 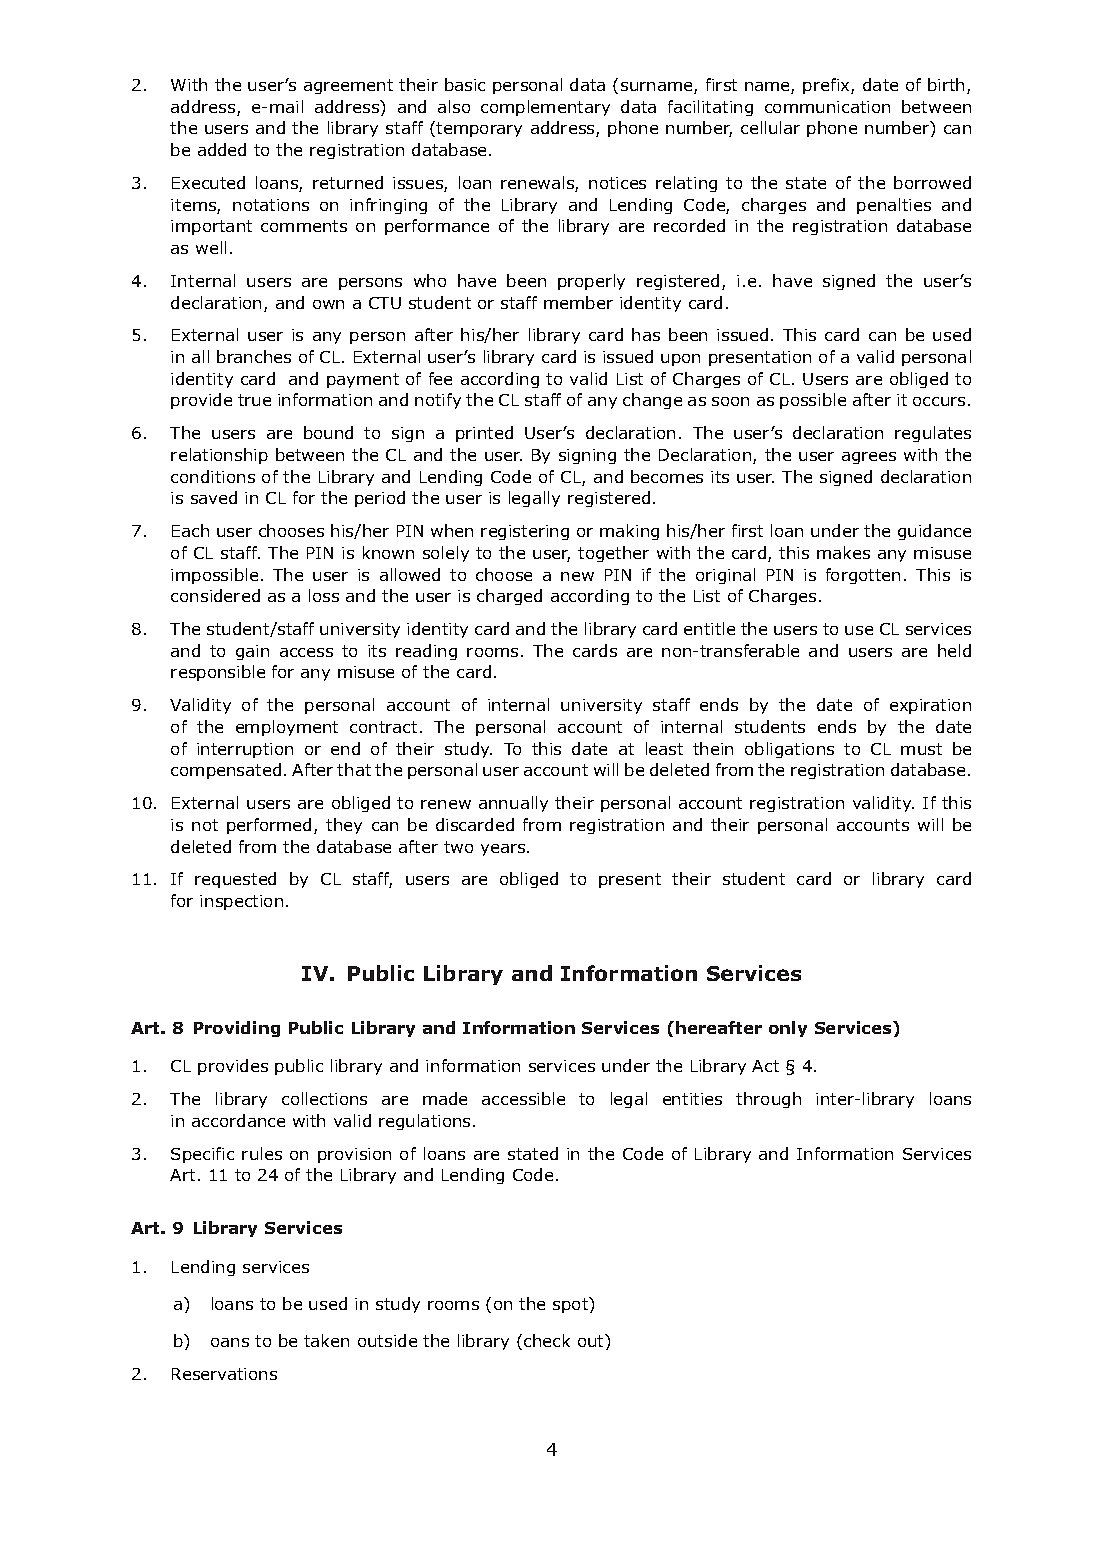 What do you see at coordinates (921, 749) in the screenshot?
I see `must` at bounding box center [921, 749].
